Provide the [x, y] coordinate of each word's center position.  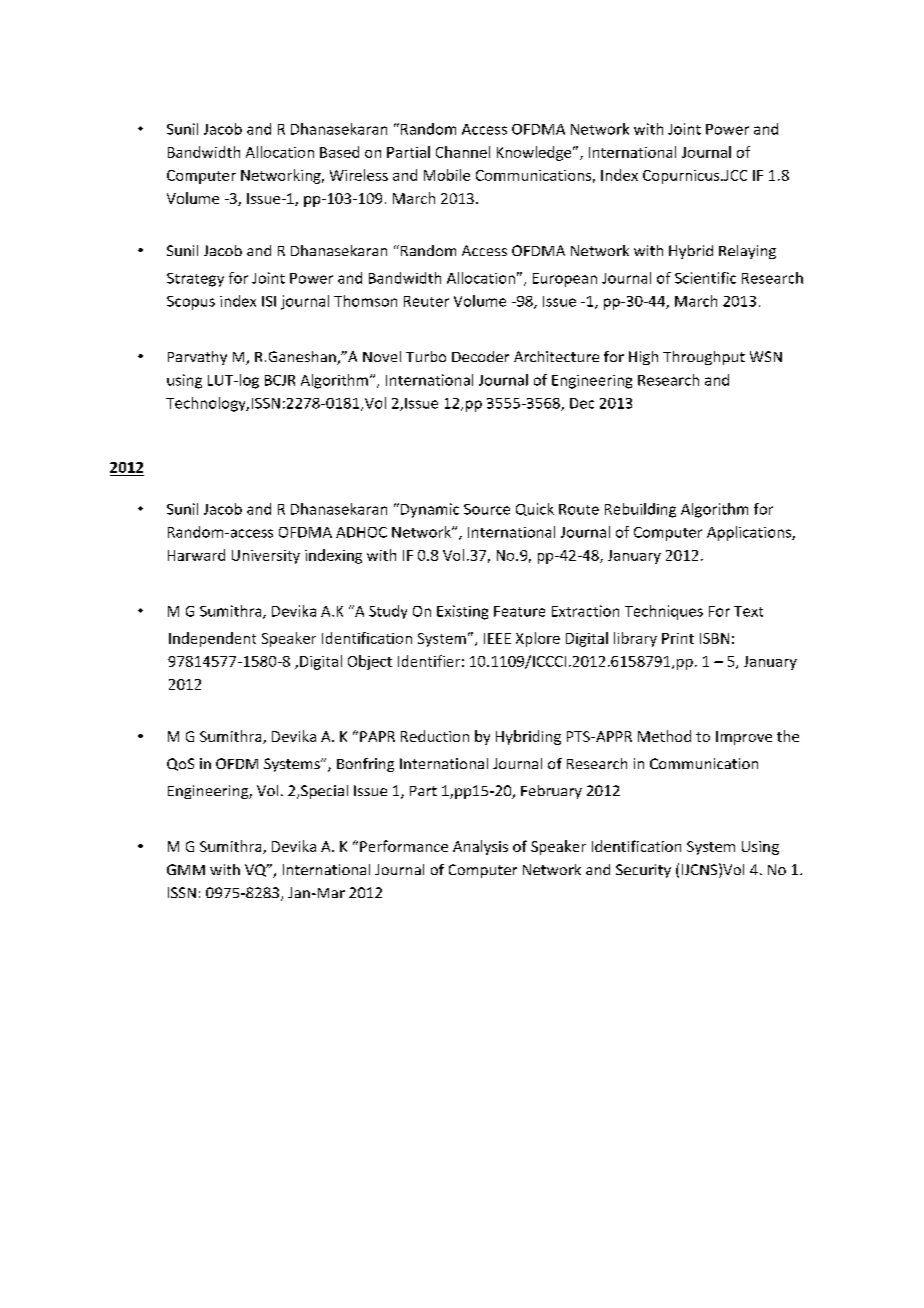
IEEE [497, 638]
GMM [186, 869]
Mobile [447, 175]
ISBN [714, 638]
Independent [212, 639]
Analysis [480, 847]
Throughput [704, 358]
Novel [382, 356]
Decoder [480, 356]
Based [339, 152]
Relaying [747, 252]
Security [643, 871]
